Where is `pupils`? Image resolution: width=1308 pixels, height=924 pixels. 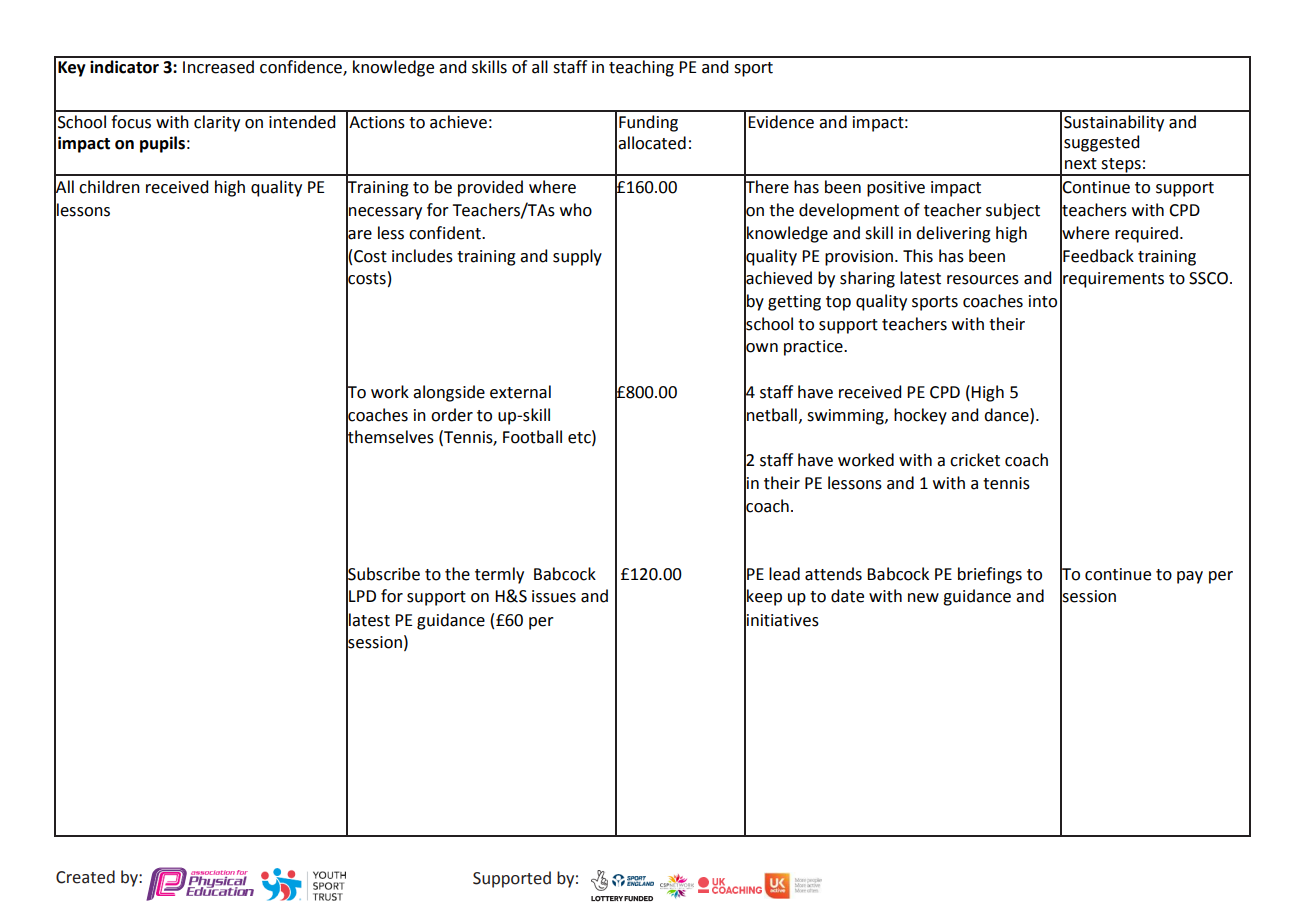
pupils is located at coordinates (162, 144).
